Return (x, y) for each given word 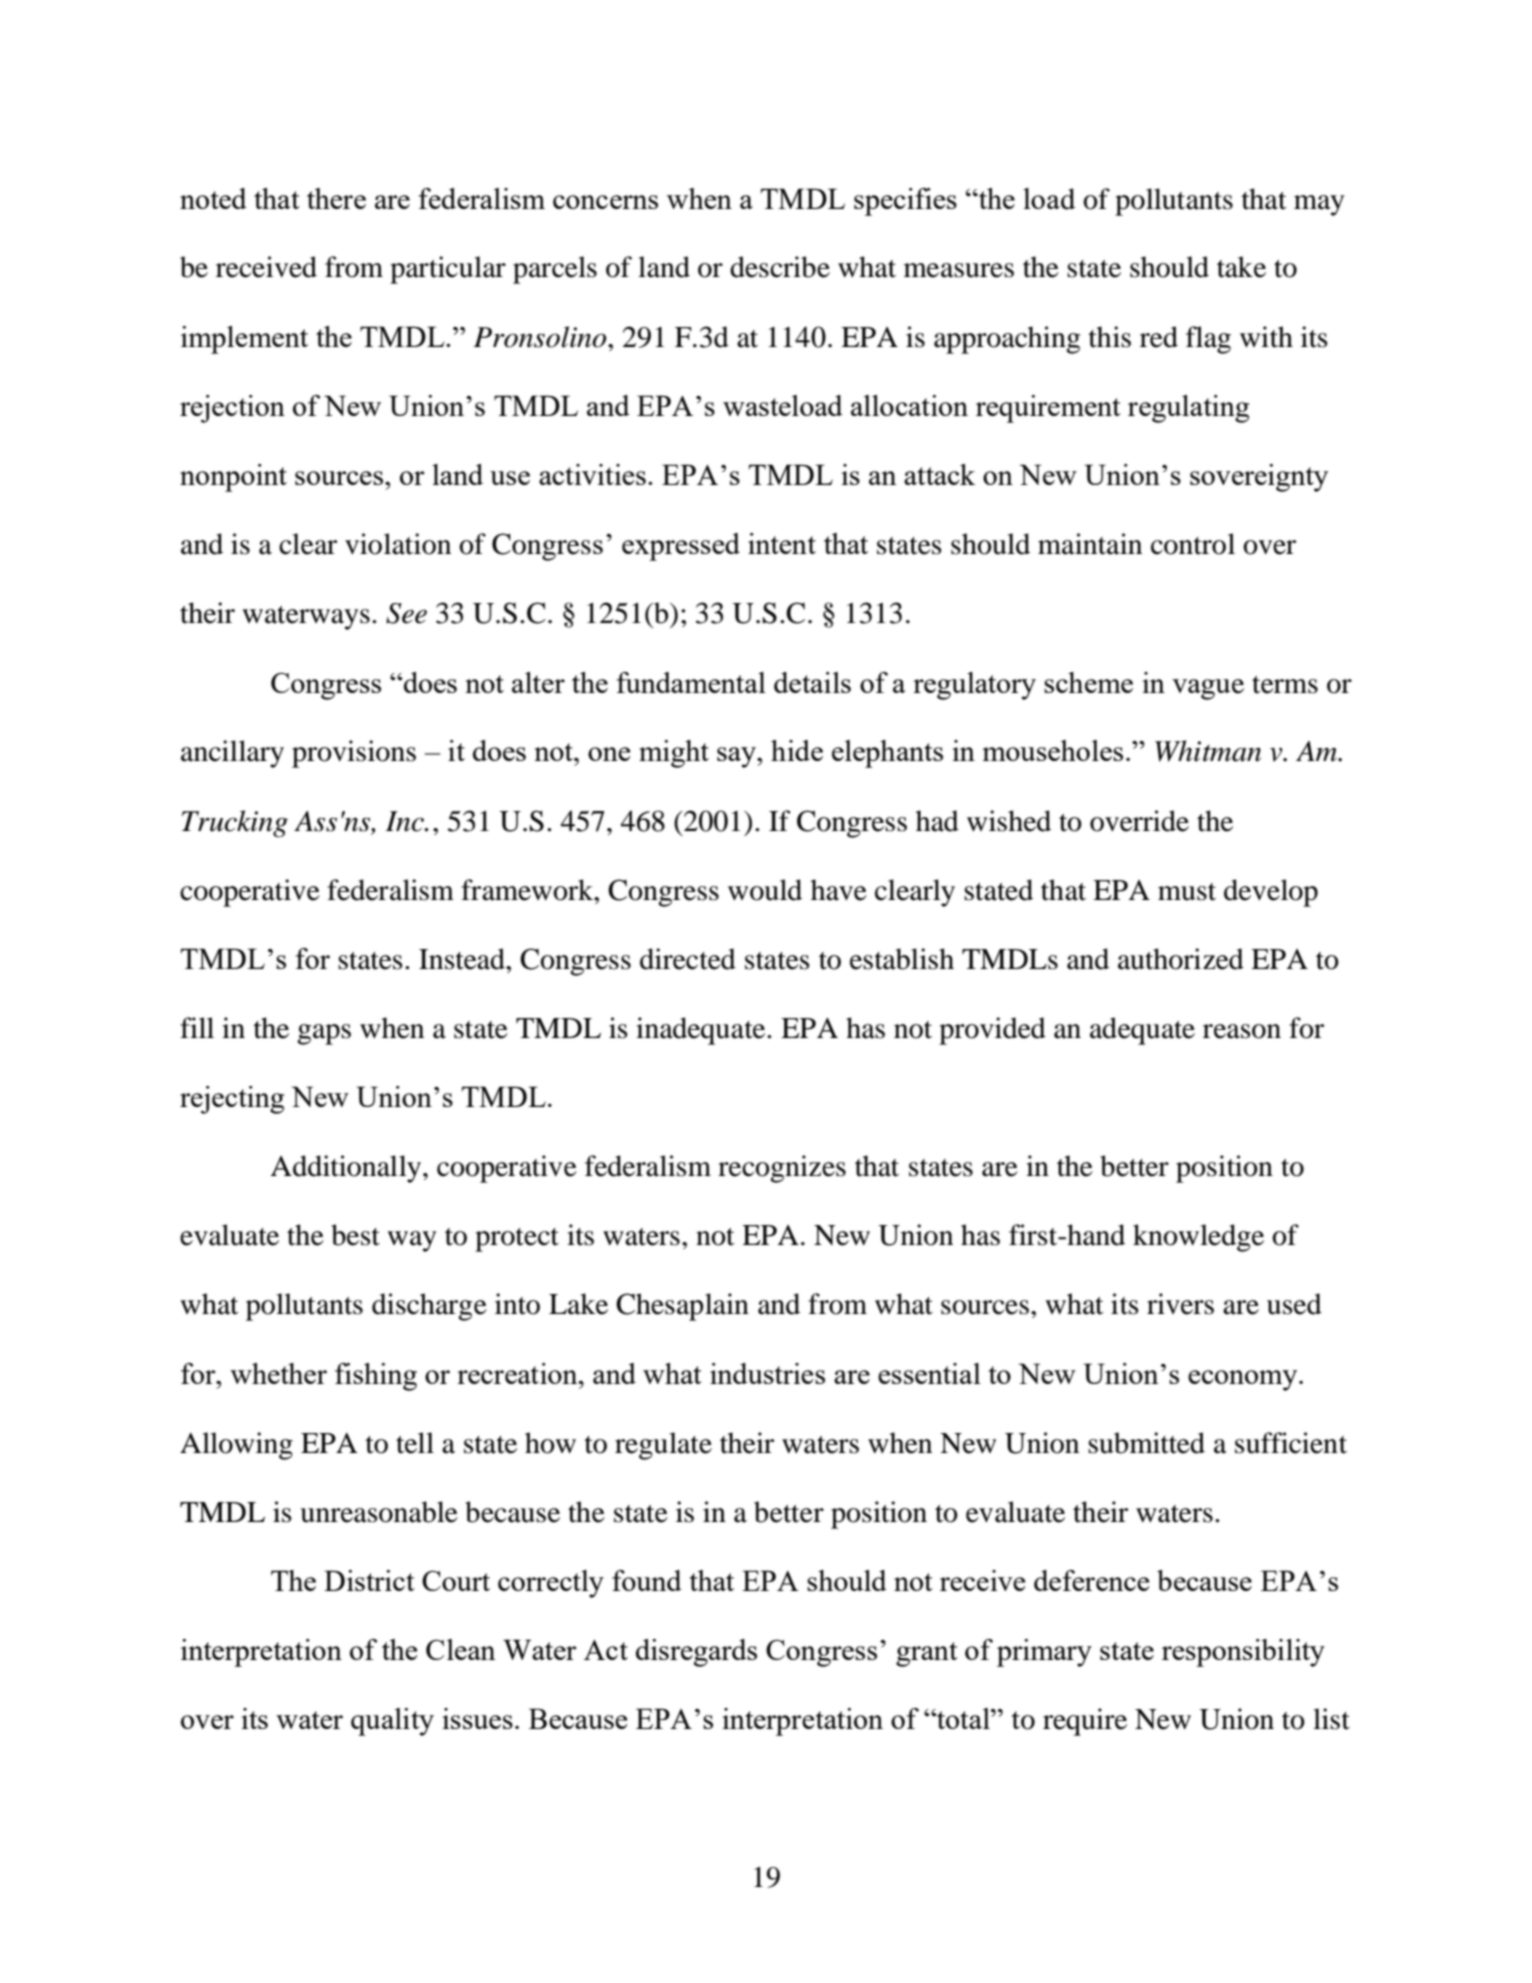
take (1241, 267)
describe (780, 267)
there (336, 198)
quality (392, 1722)
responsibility (1243, 1653)
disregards (696, 1653)
